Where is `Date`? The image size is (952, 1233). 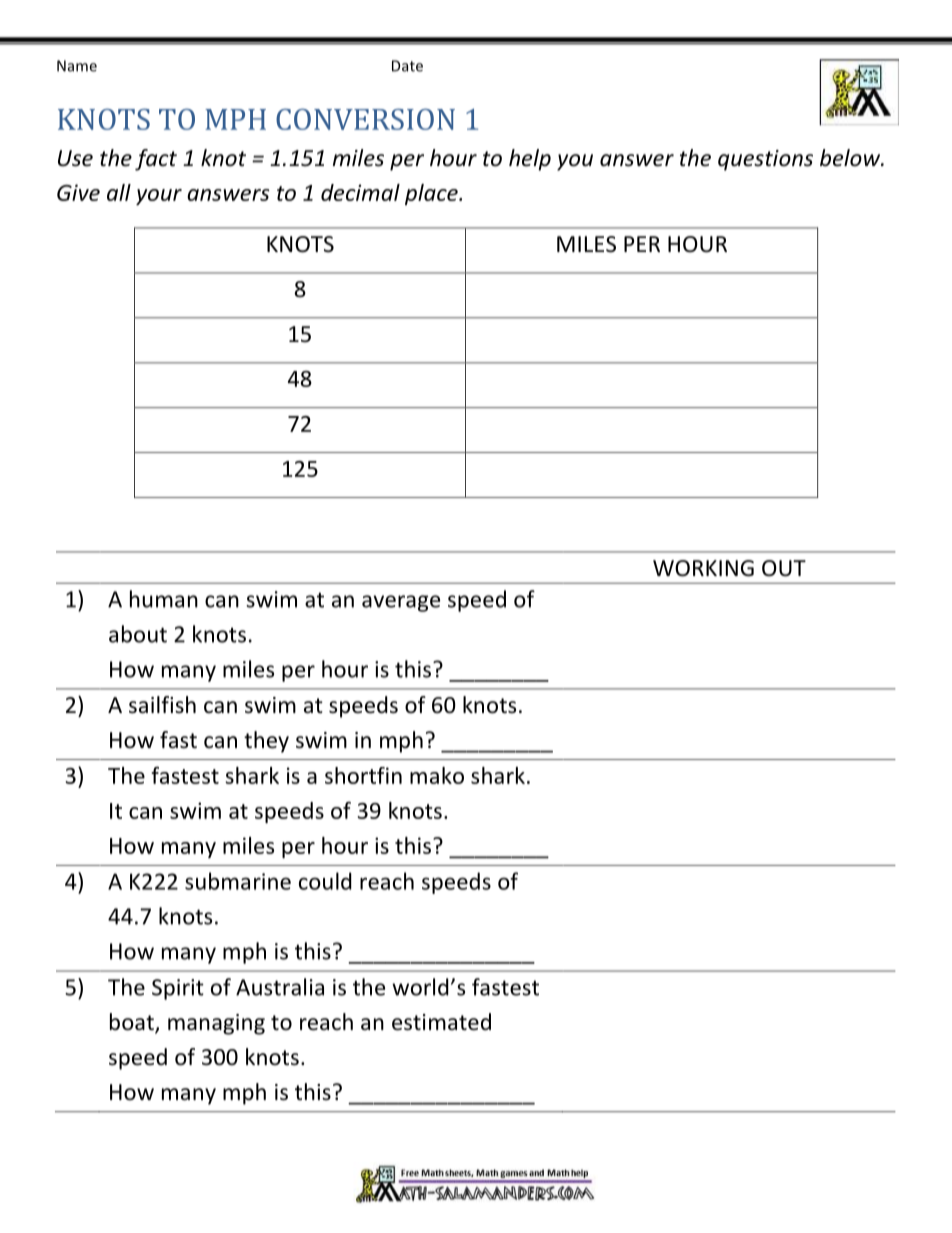 Date is located at coordinates (407, 66).
